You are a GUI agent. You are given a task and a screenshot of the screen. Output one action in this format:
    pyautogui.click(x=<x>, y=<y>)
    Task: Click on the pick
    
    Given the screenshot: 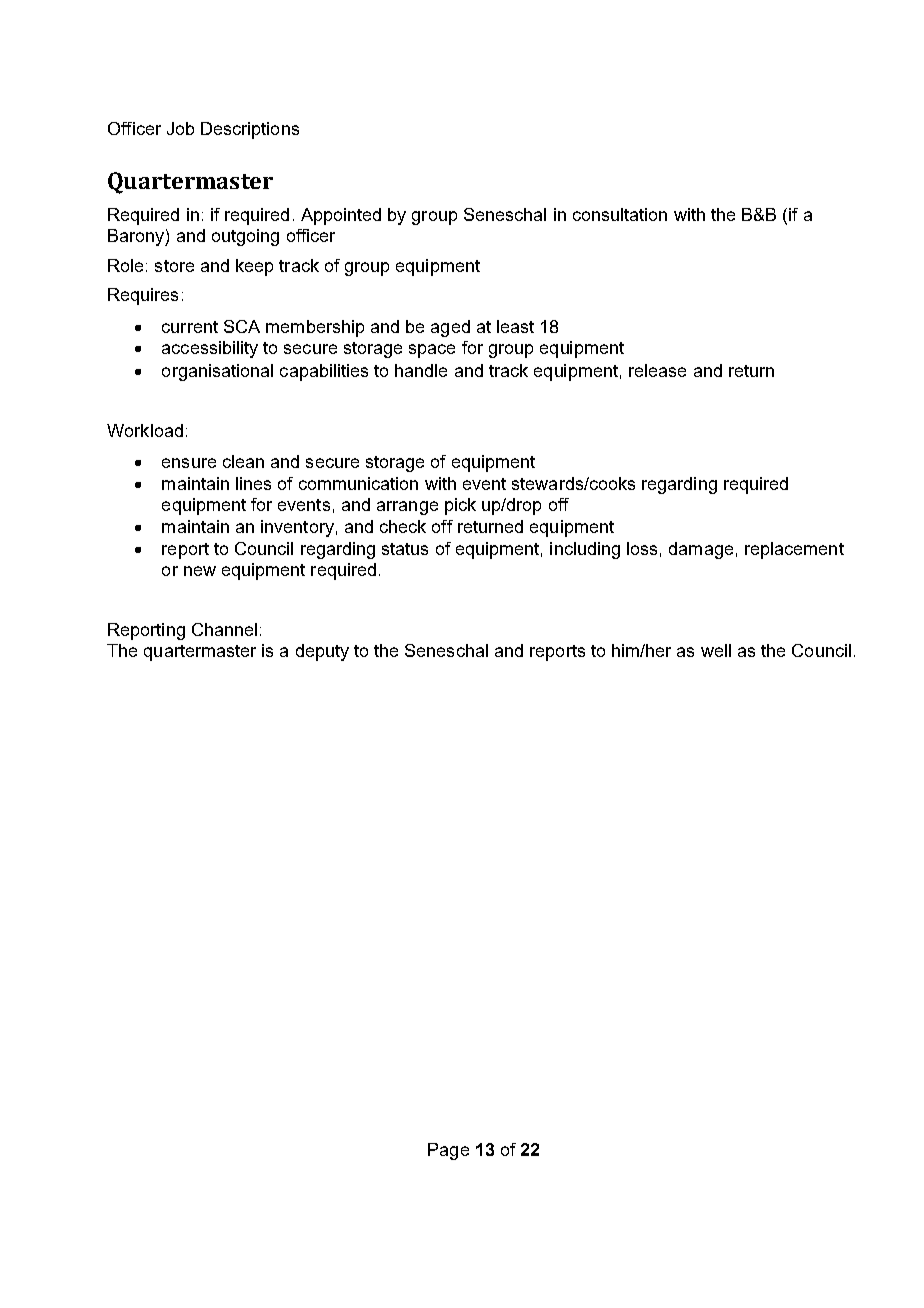 What is the action you would take?
    pyautogui.click(x=460, y=506)
